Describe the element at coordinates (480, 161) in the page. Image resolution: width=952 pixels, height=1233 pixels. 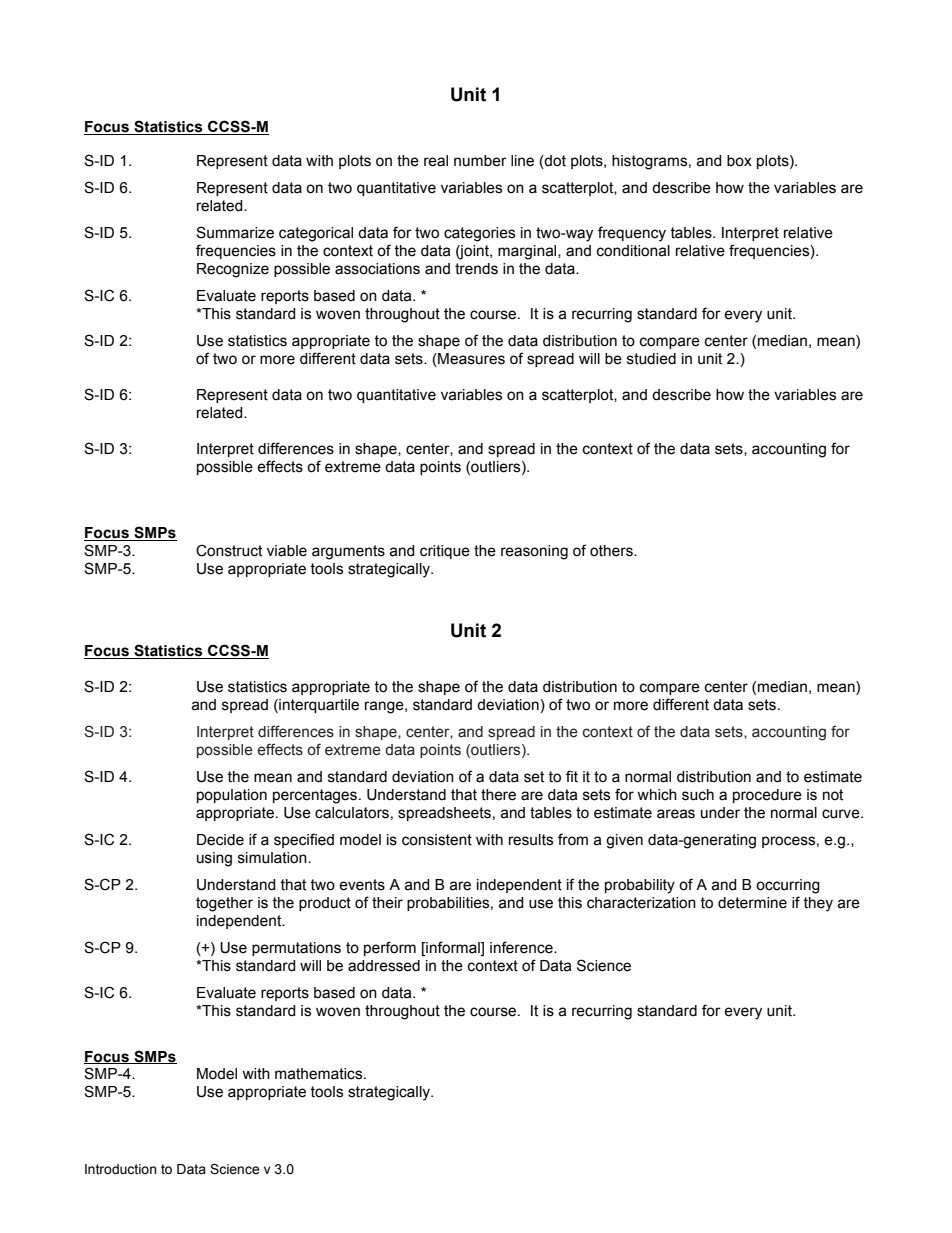
I see `number` at that location.
